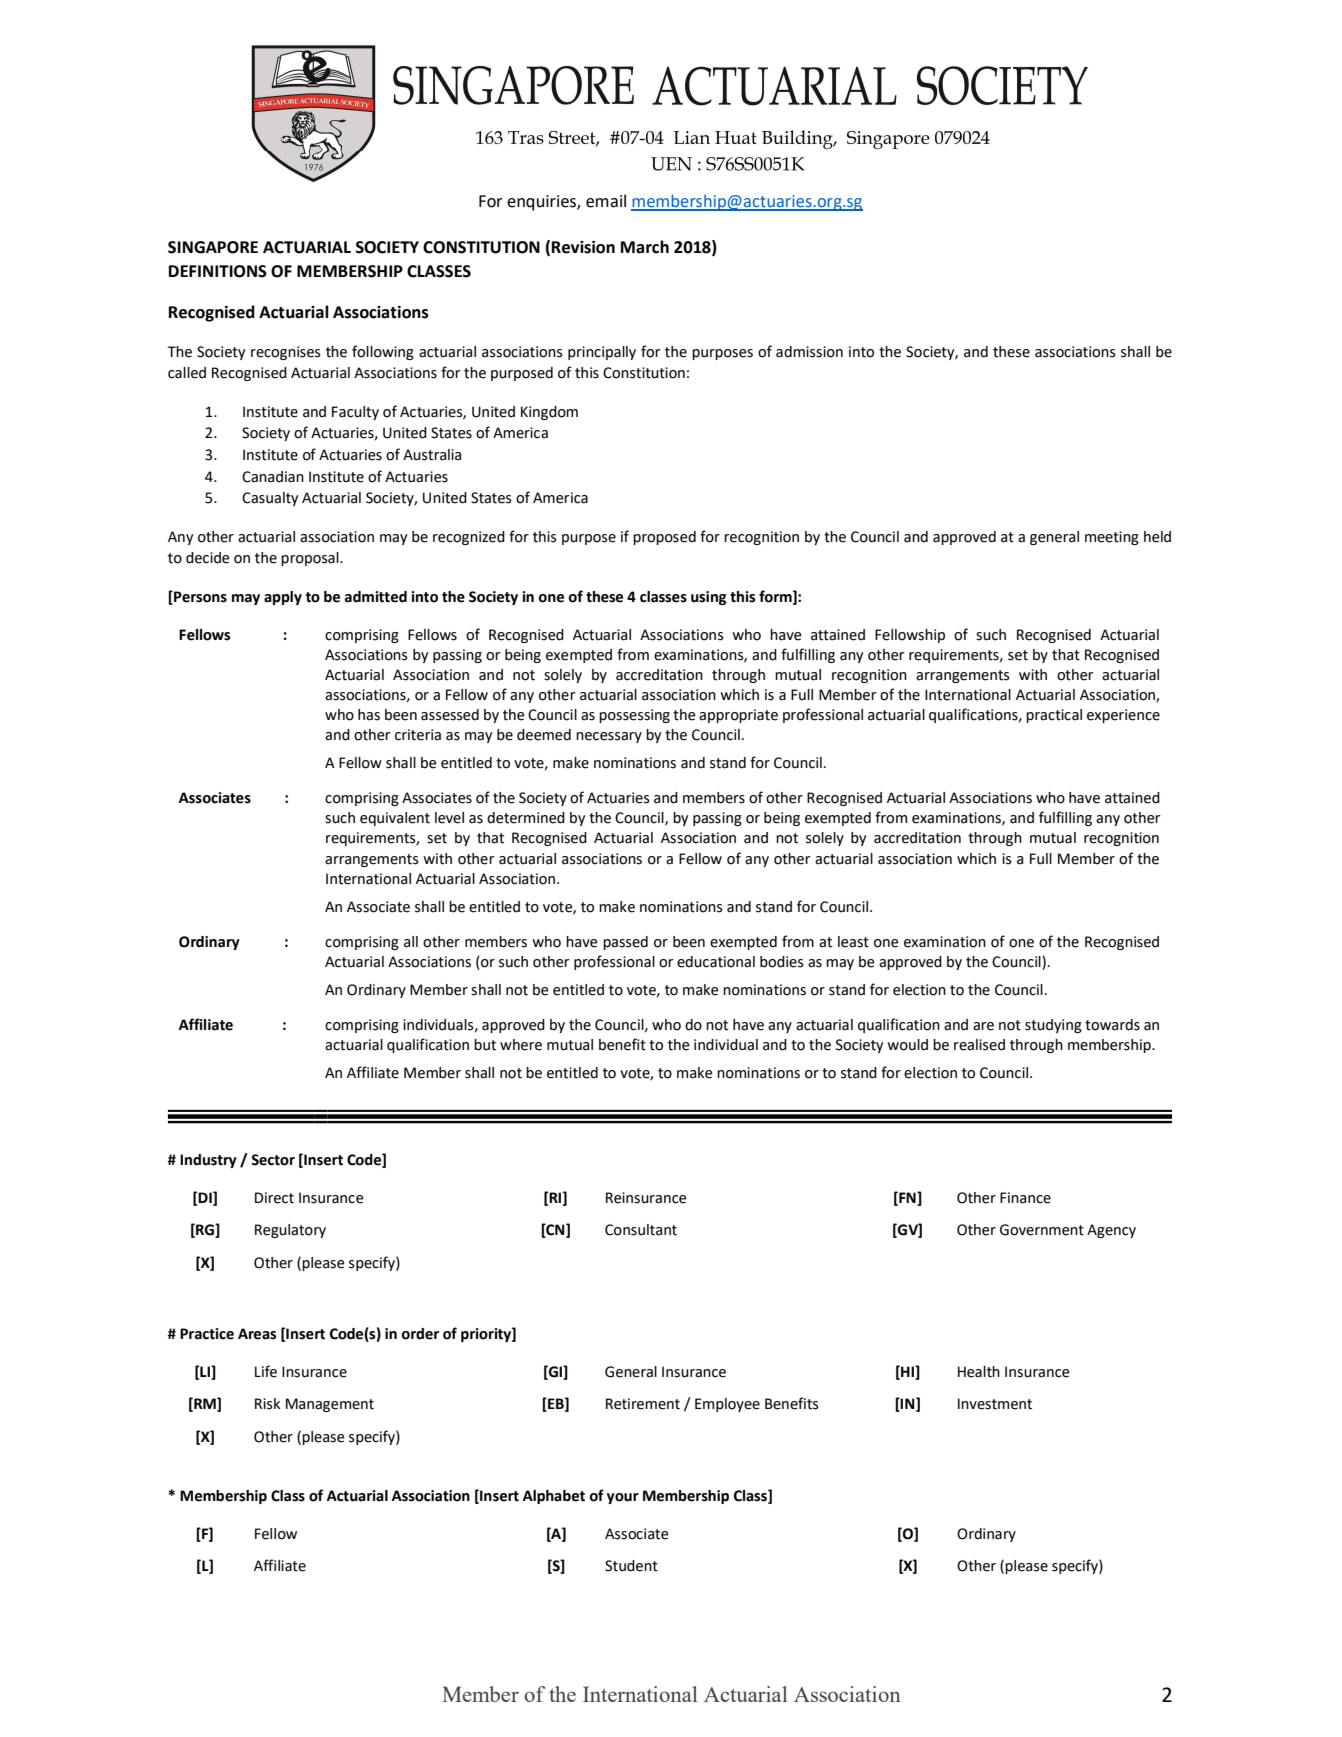 The height and width of the page is (1737, 1342). Describe the element at coordinates (330, 1405) in the page. I see `Management` at that location.
